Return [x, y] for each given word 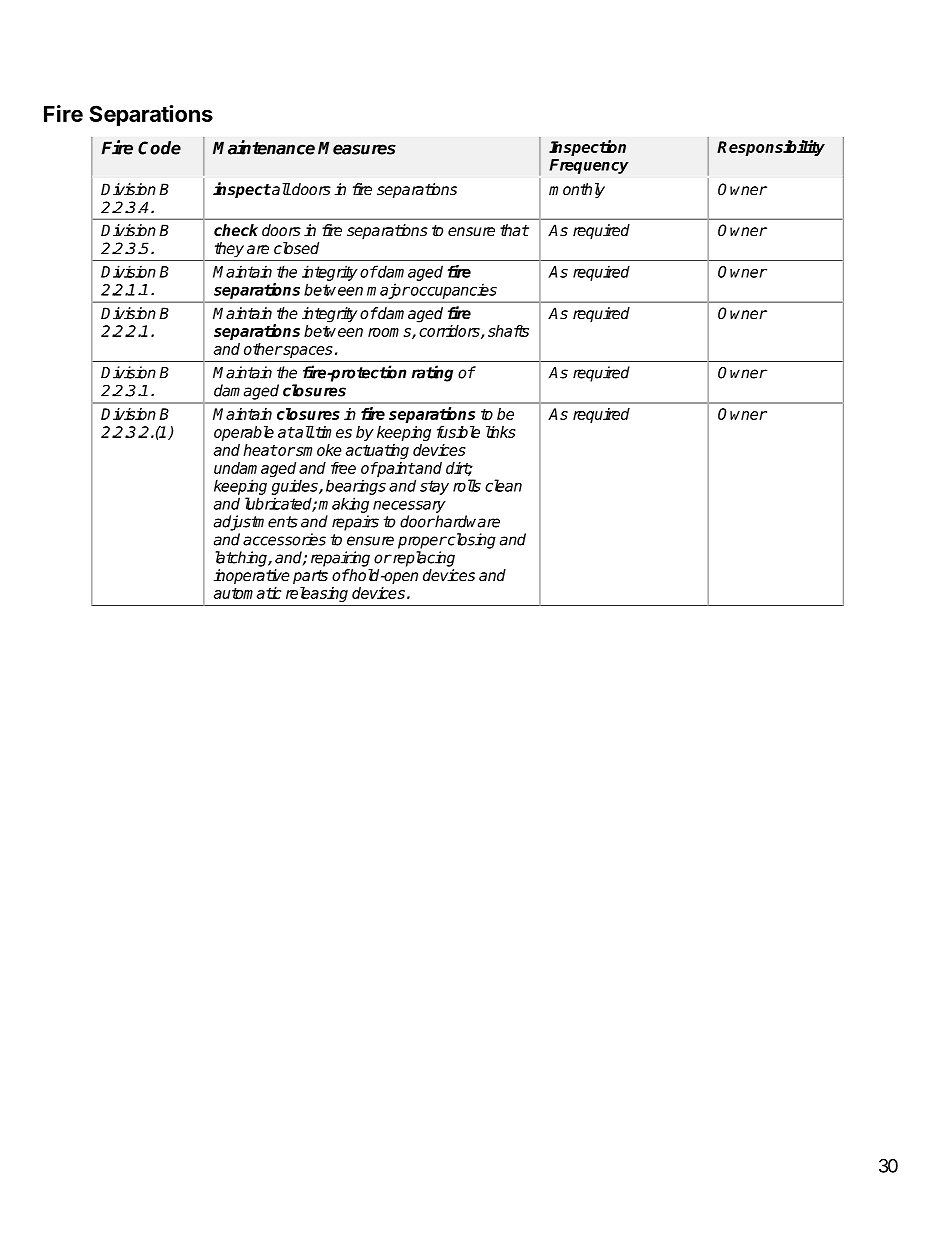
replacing [423, 559]
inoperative [252, 577]
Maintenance [264, 147]
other [263, 349]
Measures [357, 148]
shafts [508, 331]
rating [432, 373]
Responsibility [771, 148]
